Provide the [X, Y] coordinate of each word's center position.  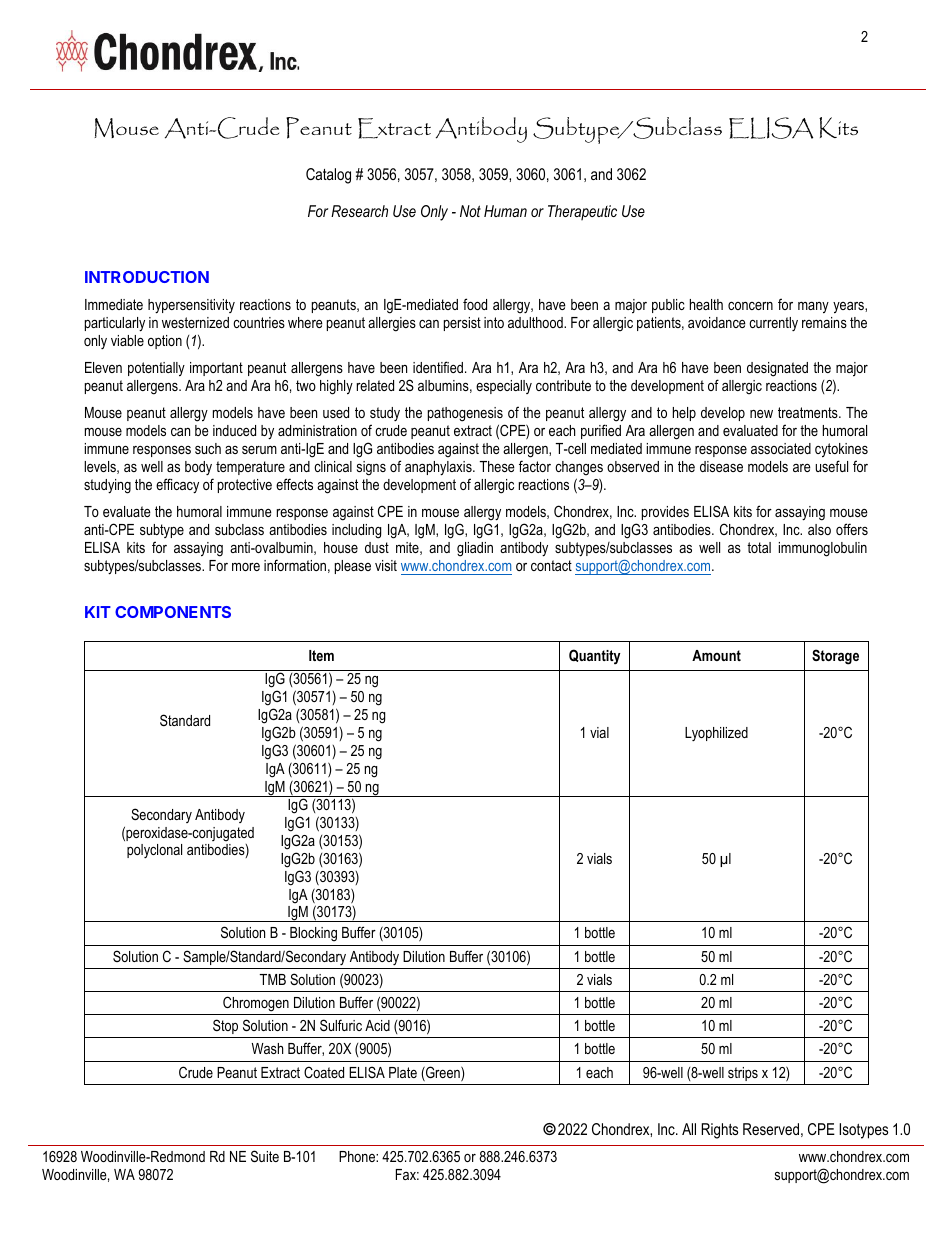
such [208, 448]
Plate [403, 1072]
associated [781, 448]
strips [743, 1074]
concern [750, 306]
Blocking [313, 934]
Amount [716, 655]
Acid [377, 1025]
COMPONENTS [173, 612]
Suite [265, 1156]
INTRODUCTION [147, 277]
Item [321, 655]
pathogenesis [465, 414]
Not [470, 211]
